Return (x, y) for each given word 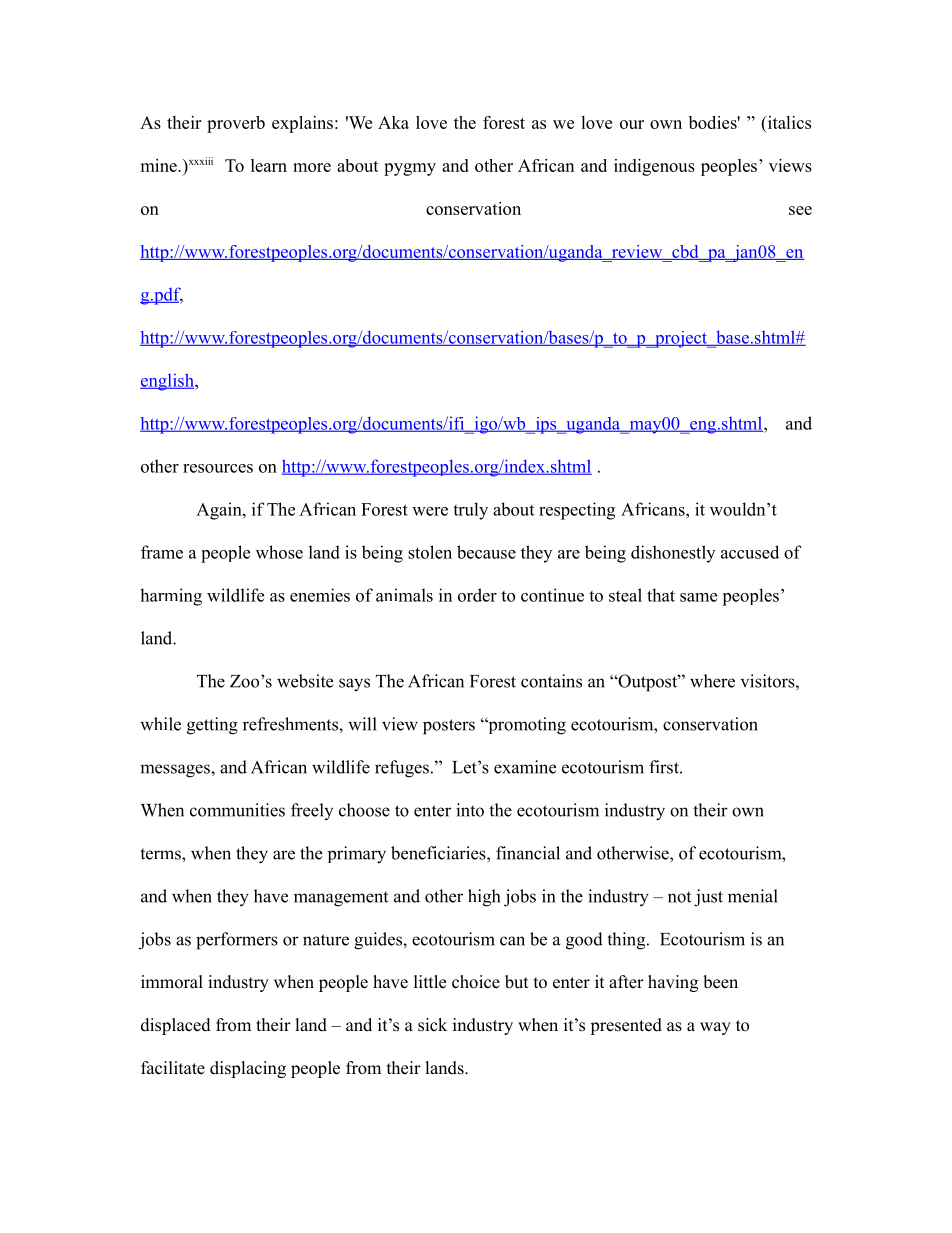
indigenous (654, 167)
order (477, 595)
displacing (248, 1069)
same (698, 597)
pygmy (410, 169)
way (715, 1028)
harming (171, 597)
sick (432, 1025)
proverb (236, 124)
